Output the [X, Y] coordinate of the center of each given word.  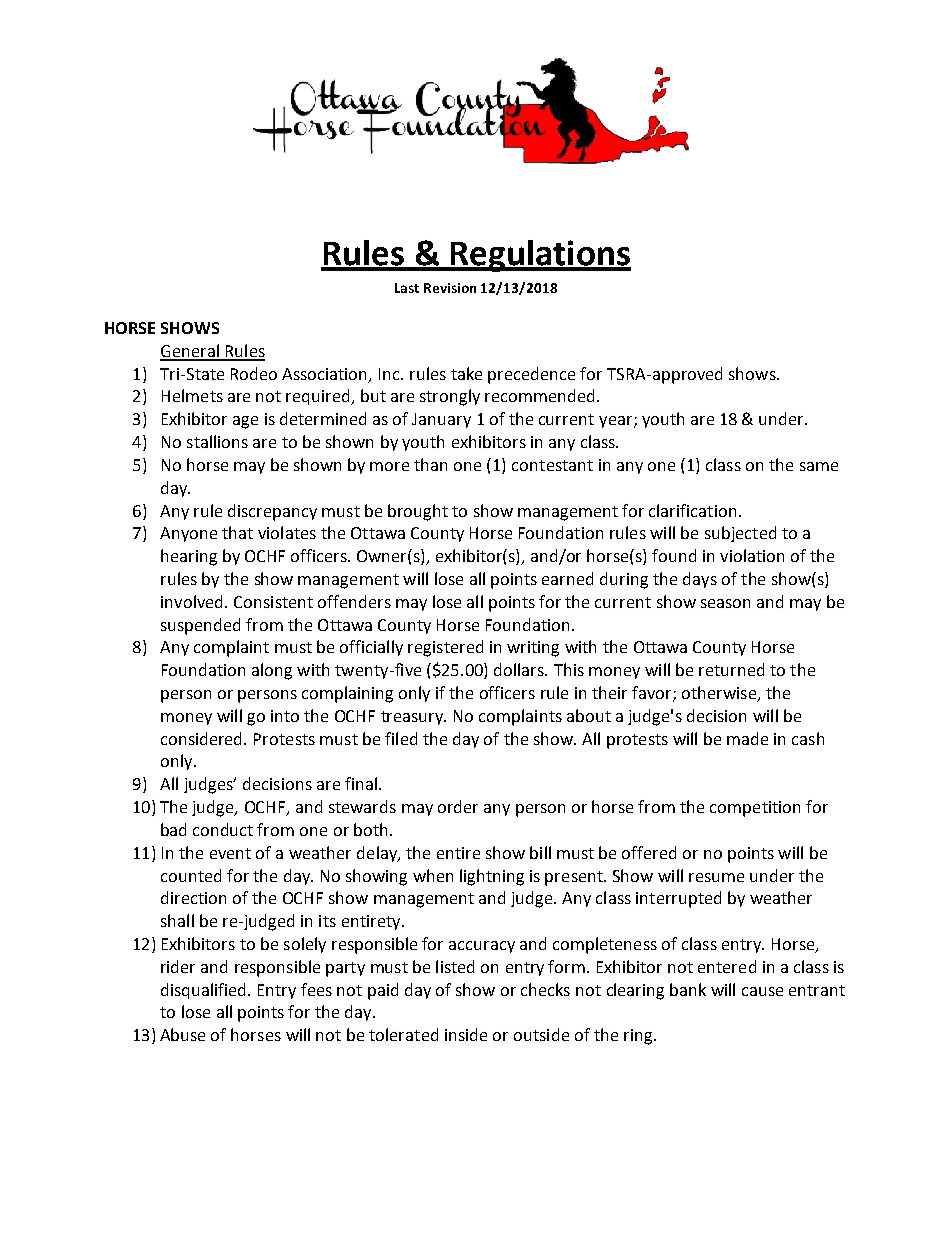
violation [752, 555]
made [747, 738]
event [230, 853]
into [285, 716]
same [819, 466]
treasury [413, 718]
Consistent [273, 602]
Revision [450, 288]
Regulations [540, 256]
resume [716, 877]
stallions [217, 441]
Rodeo [254, 373]
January [441, 420]
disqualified [205, 991]
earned [567, 578]
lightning [492, 877]
